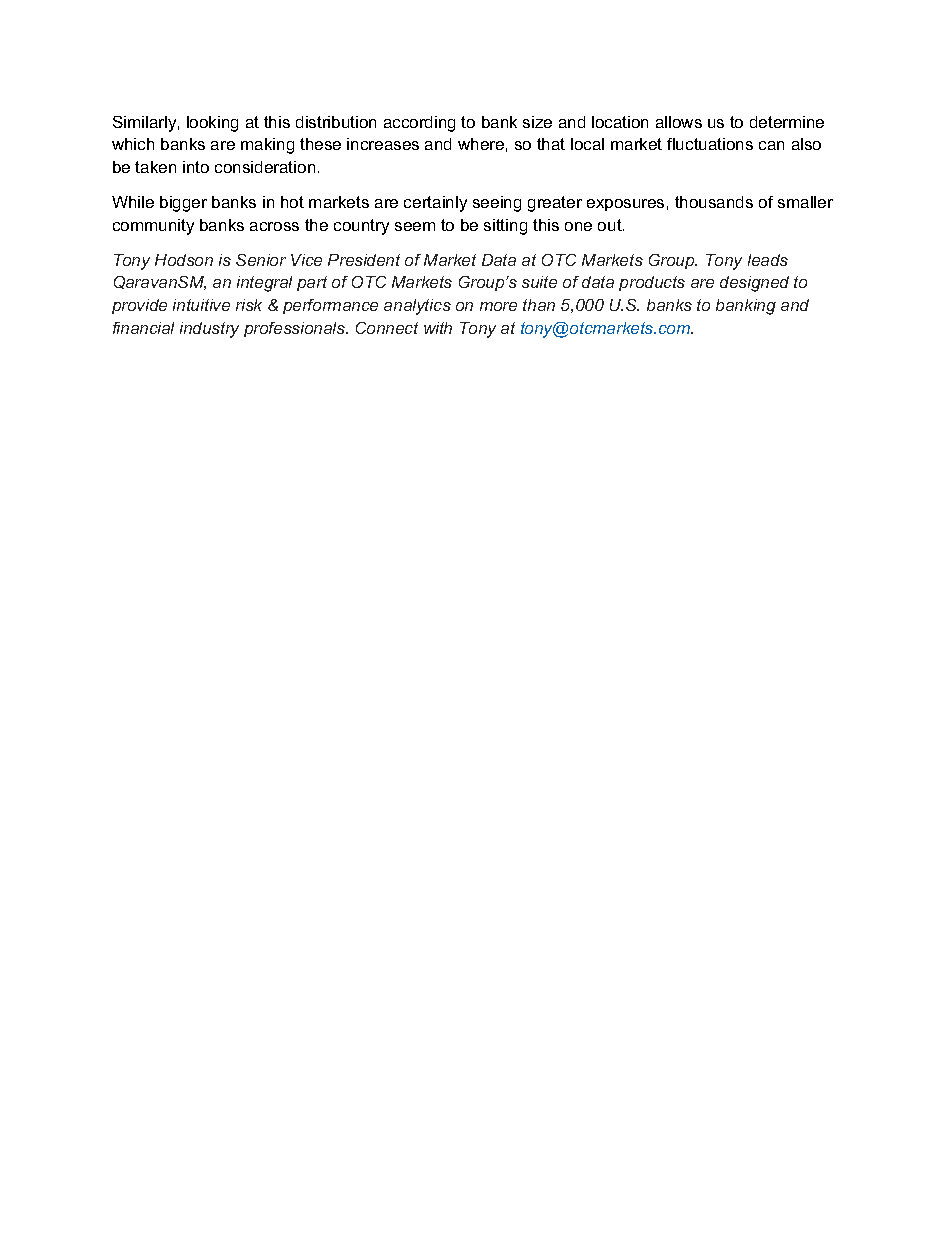 This document has width=952, height=1233. What do you see at coordinates (679, 122) in the document?
I see `allows` at bounding box center [679, 122].
